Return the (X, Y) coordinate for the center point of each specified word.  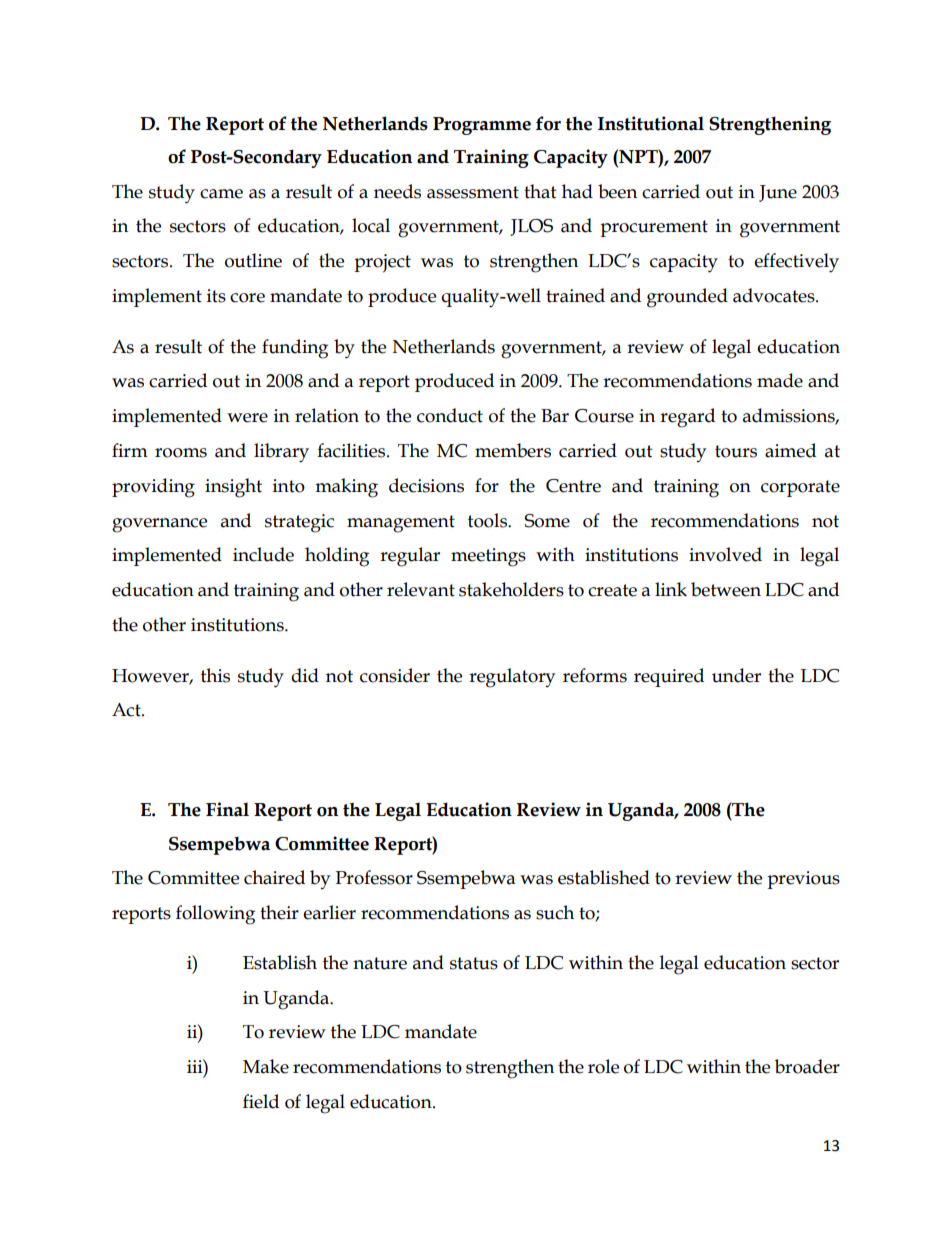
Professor (374, 877)
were (247, 418)
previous (803, 880)
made (780, 380)
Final (227, 809)
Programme (482, 126)
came (221, 194)
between (726, 589)
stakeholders (511, 589)
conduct (450, 415)
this (215, 675)
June (778, 193)
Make (266, 1066)
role (603, 1066)
